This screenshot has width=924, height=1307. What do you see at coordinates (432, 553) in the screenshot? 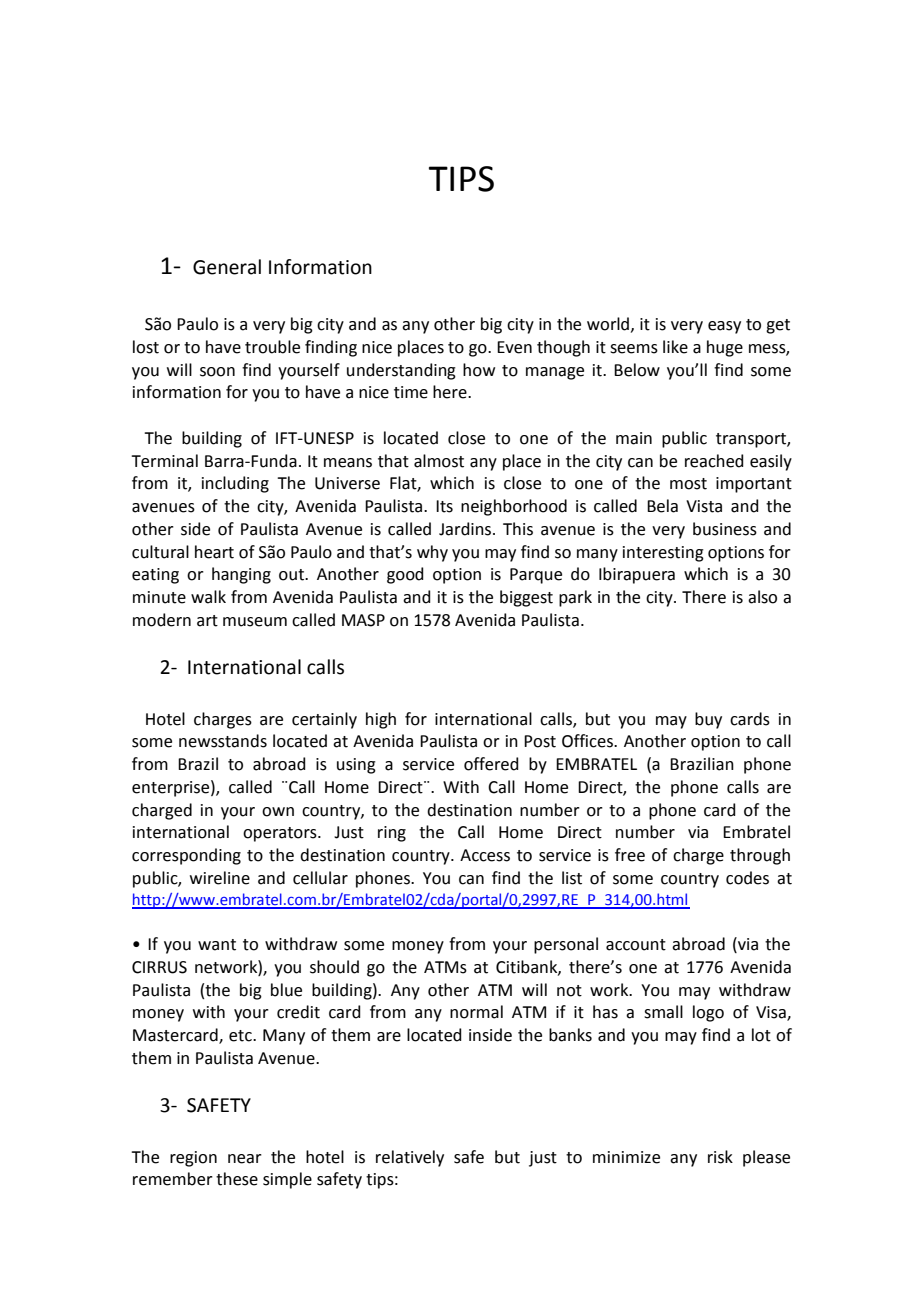
I see `why` at bounding box center [432, 553].
